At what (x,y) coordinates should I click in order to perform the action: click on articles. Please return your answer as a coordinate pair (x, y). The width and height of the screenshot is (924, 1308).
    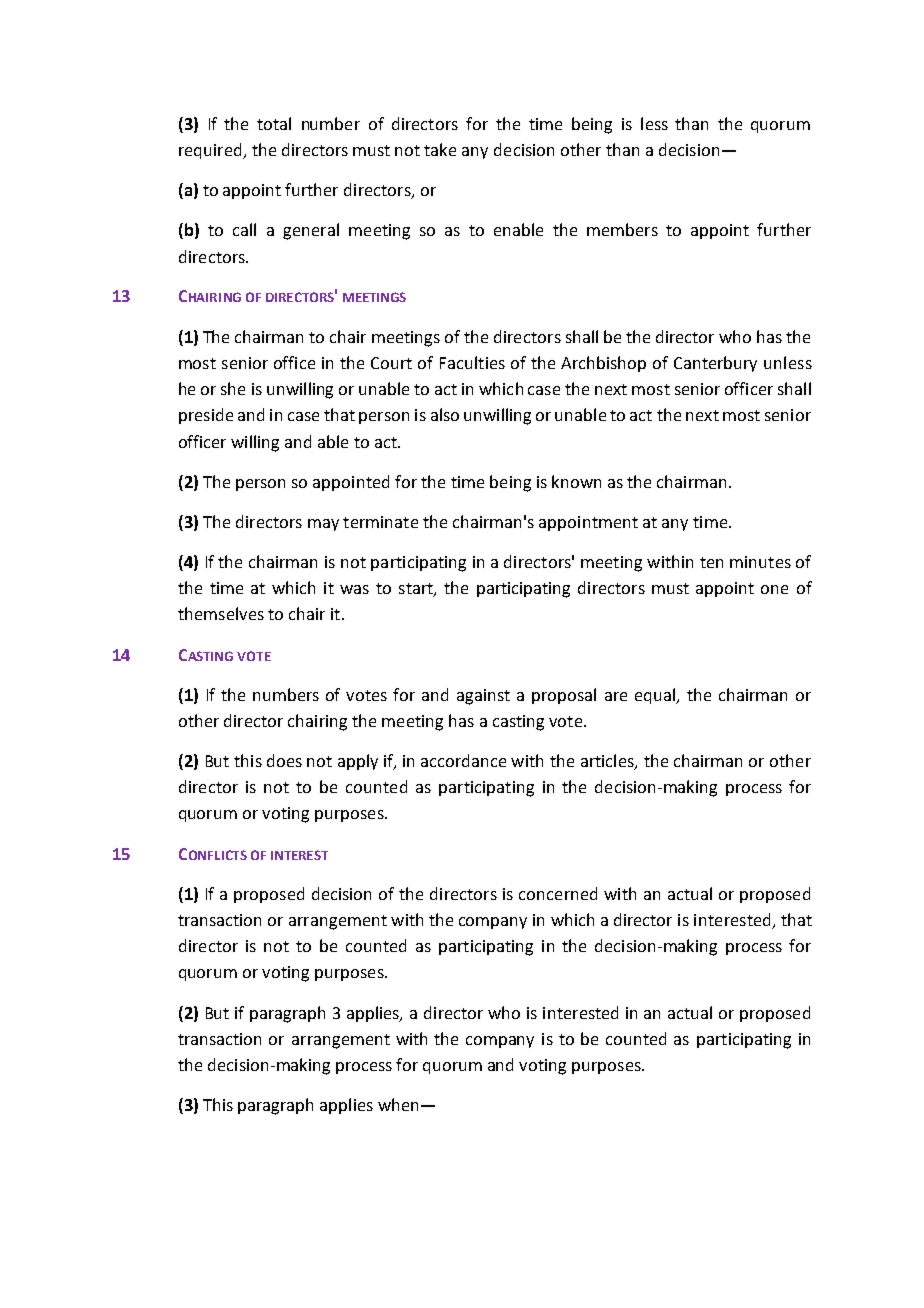
    Looking at the image, I should click on (608, 762).
